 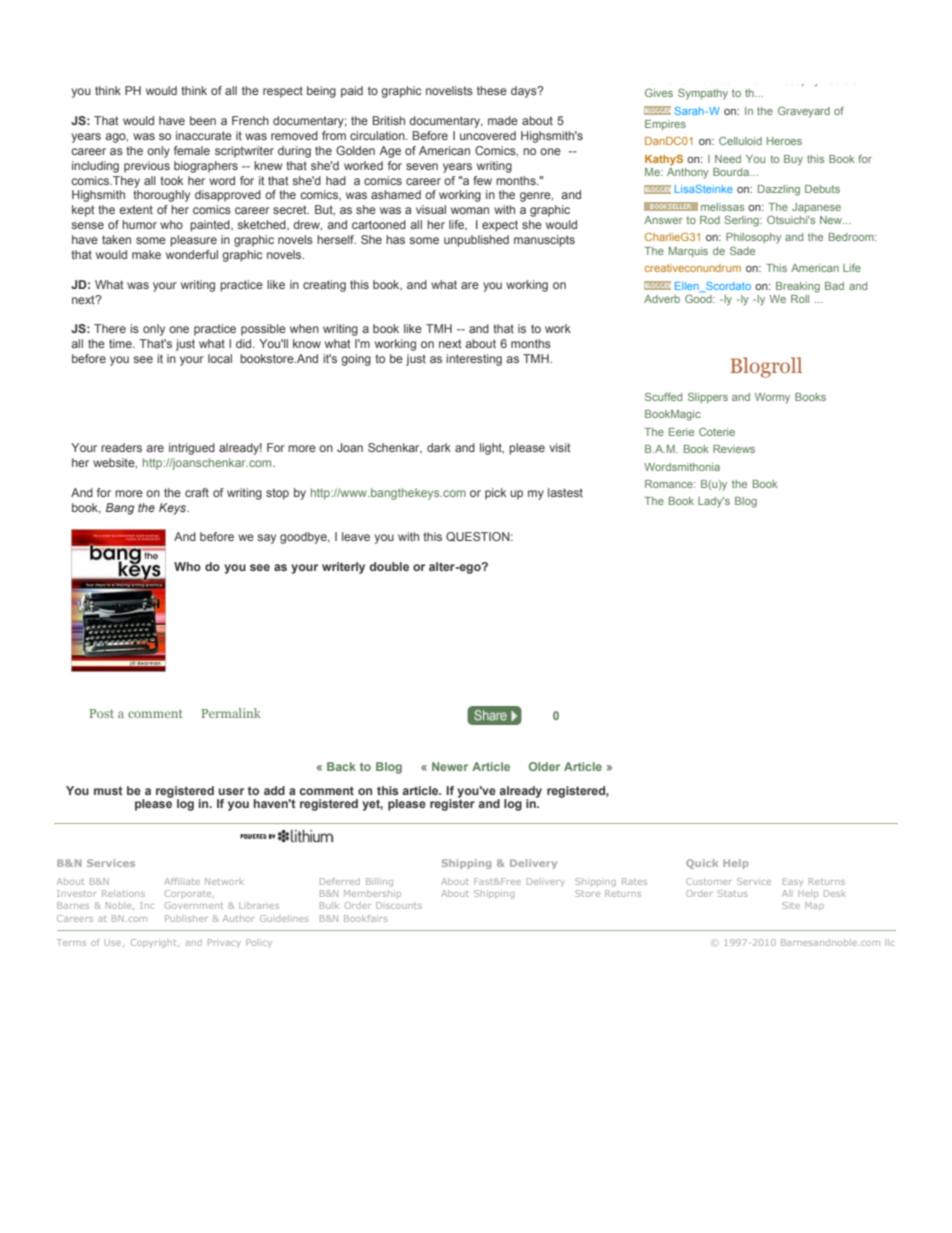 I want to click on interesting, so click(x=474, y=360).
